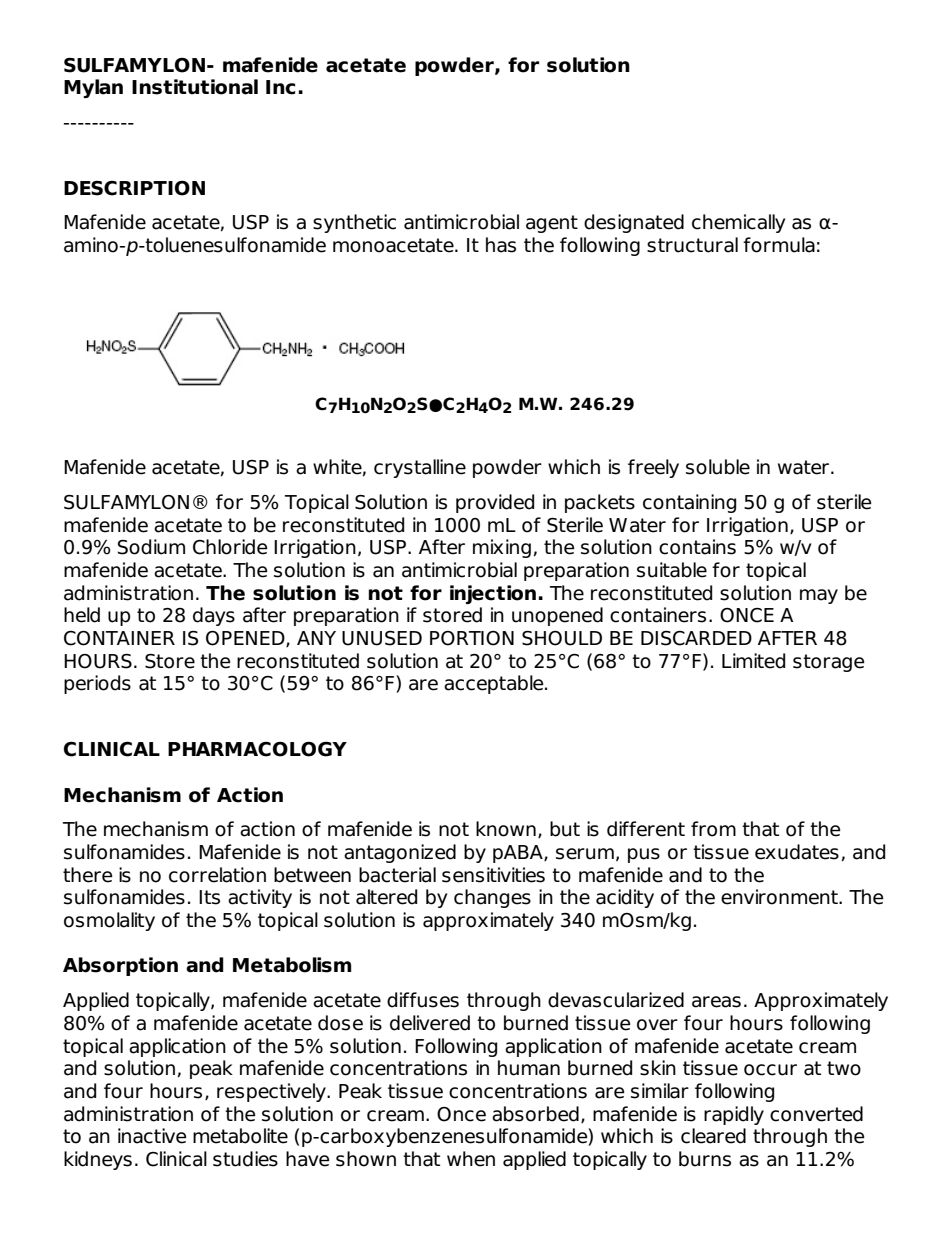  Describe the element at coordinates (471, 1159) in the screenshot. I see `when` at that location.
